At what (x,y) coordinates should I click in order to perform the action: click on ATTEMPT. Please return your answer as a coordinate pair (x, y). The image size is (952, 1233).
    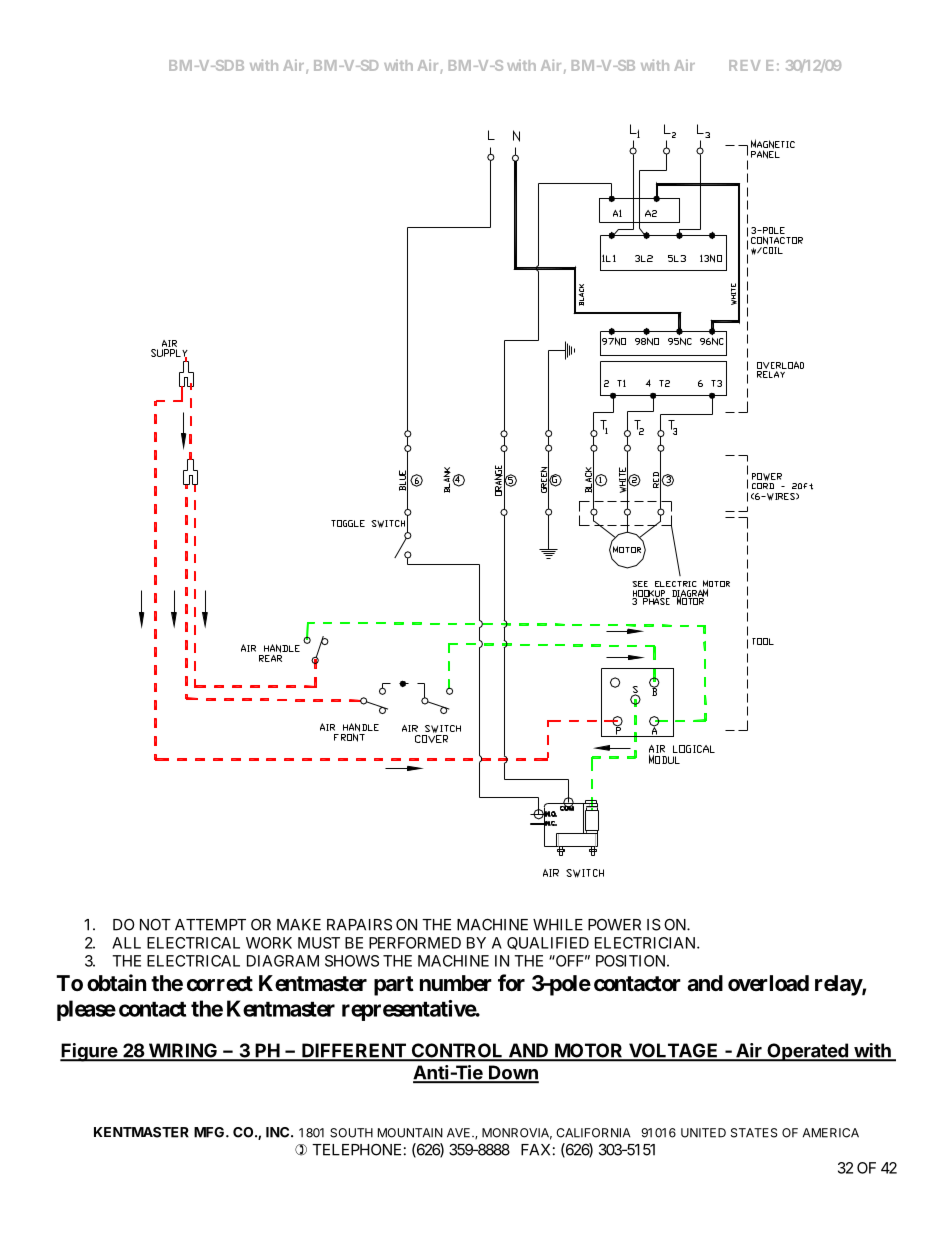
    Looking at the image, I should click on (210, 925).
